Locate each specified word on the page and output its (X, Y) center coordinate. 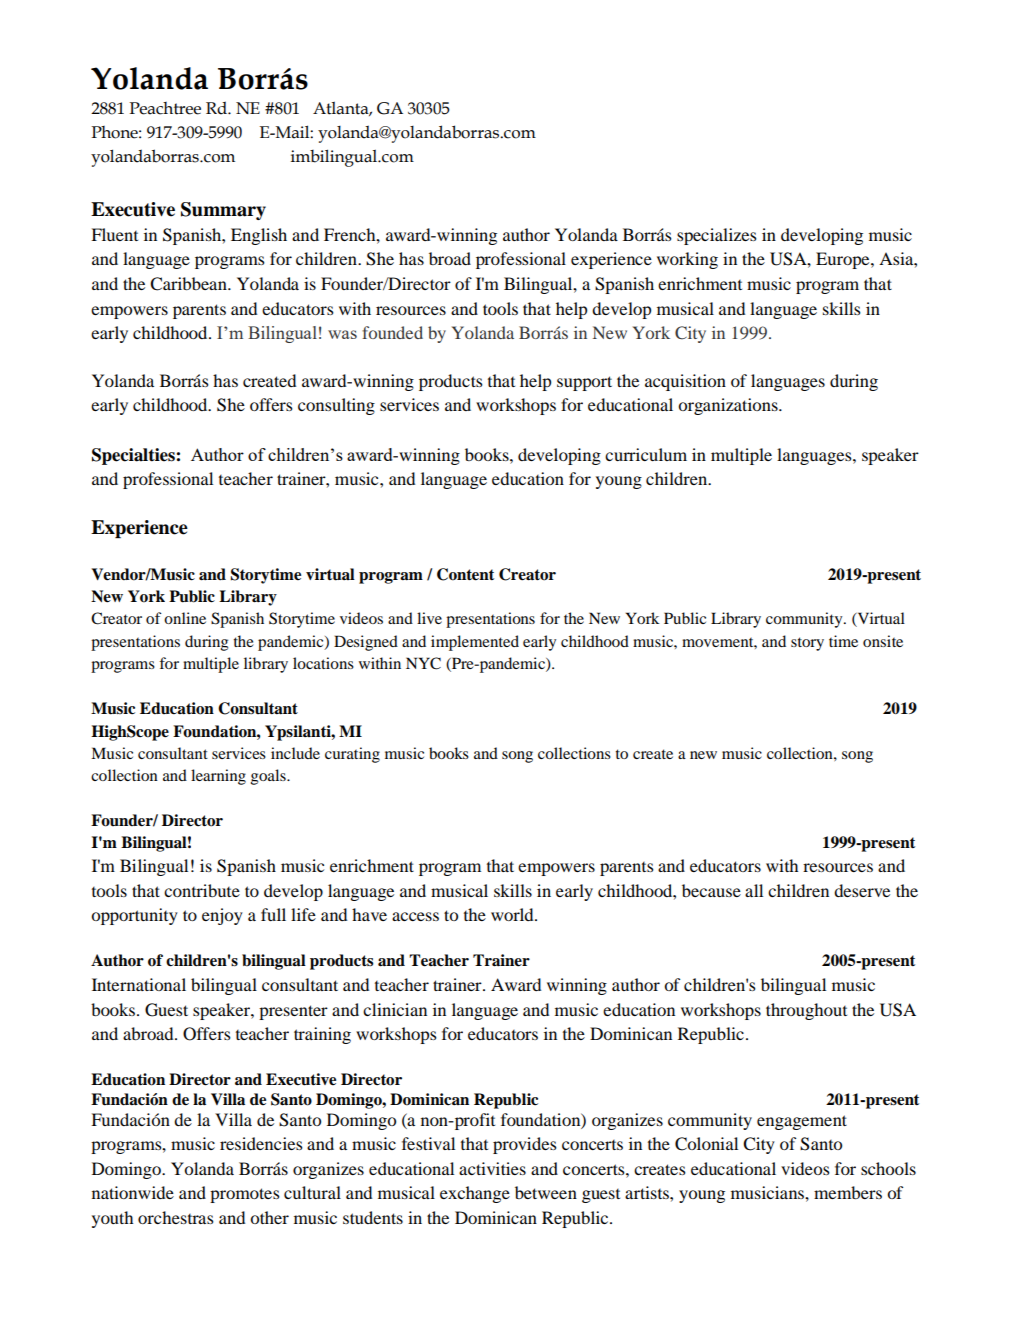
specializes (717, 236)
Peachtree (165, 108)
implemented (475, 643)
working (687, 260)
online (185, 618)
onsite (883, 641)
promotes (245, 1195)
